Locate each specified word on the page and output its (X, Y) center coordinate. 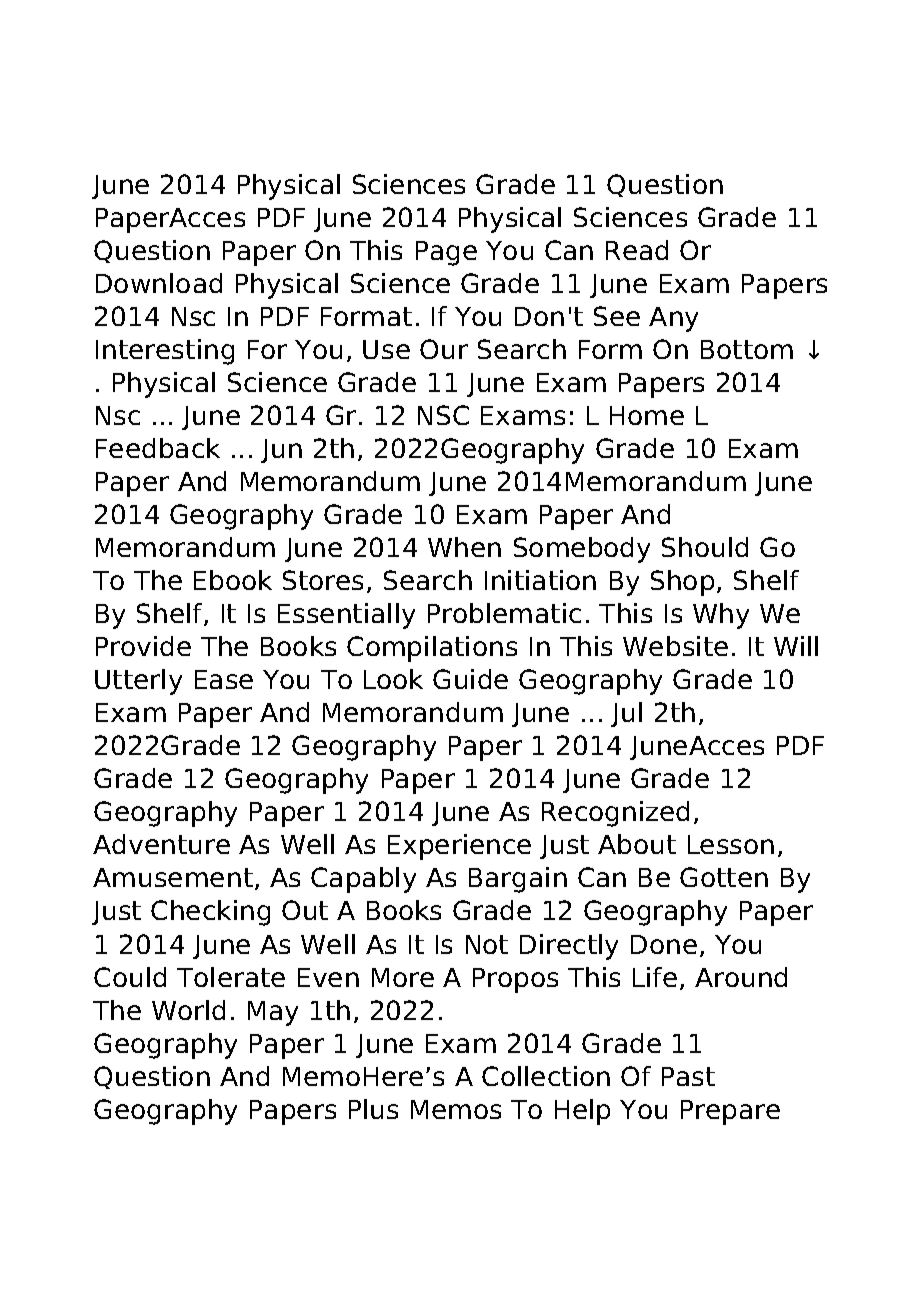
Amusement (173, 877)
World (188, 1010)
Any (673, 319)
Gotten (724, 877)
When (464, 547)
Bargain (518, 880)
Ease (224, 679)
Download (159, 283)
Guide (470, 679)
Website (675, 646)
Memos (456, 1109)
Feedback (158, 448)
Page (446, 253)
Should (705, 547)
